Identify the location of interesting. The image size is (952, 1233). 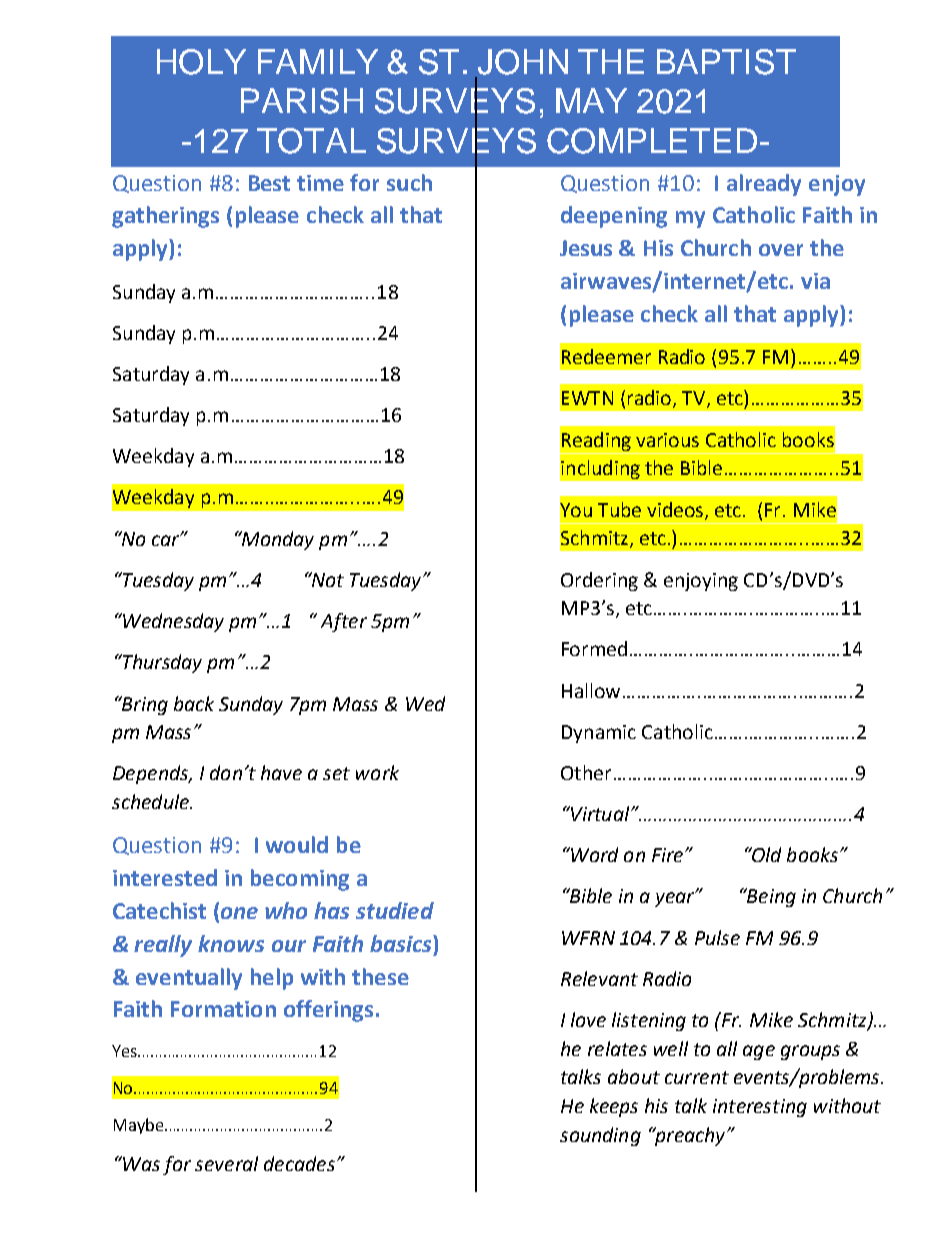
(760, 1108).
